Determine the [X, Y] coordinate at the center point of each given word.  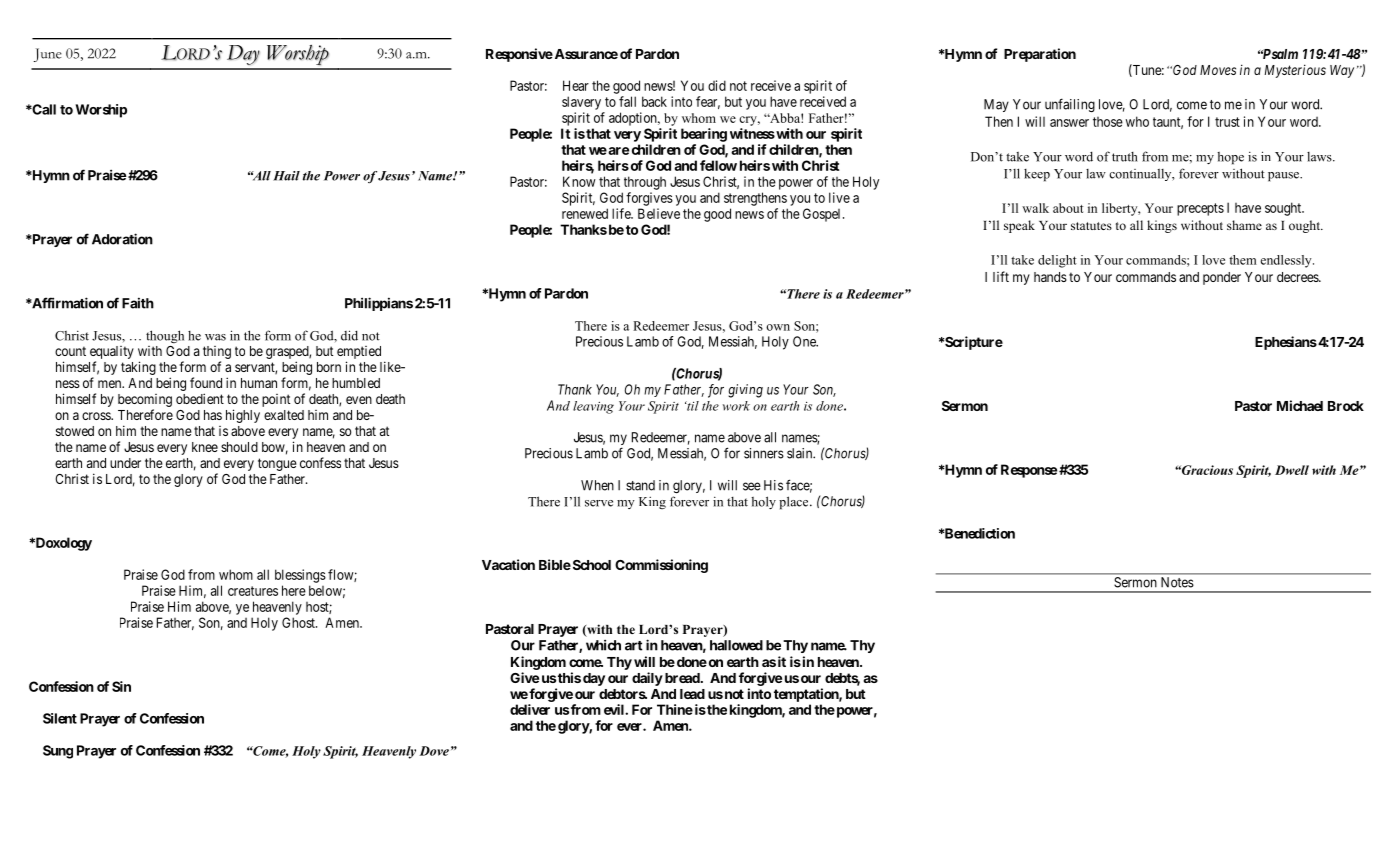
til [692, 406]
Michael [1300, 405]
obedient [200, 398]
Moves [1218, 70]
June [48, 55]
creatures [253, 591]
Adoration [122, 239]
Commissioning [661, 566]
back [654, 101]
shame [1244, 225]
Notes [1177, 582]
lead [692, 694]
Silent [60, 718]
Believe [659, 213]
